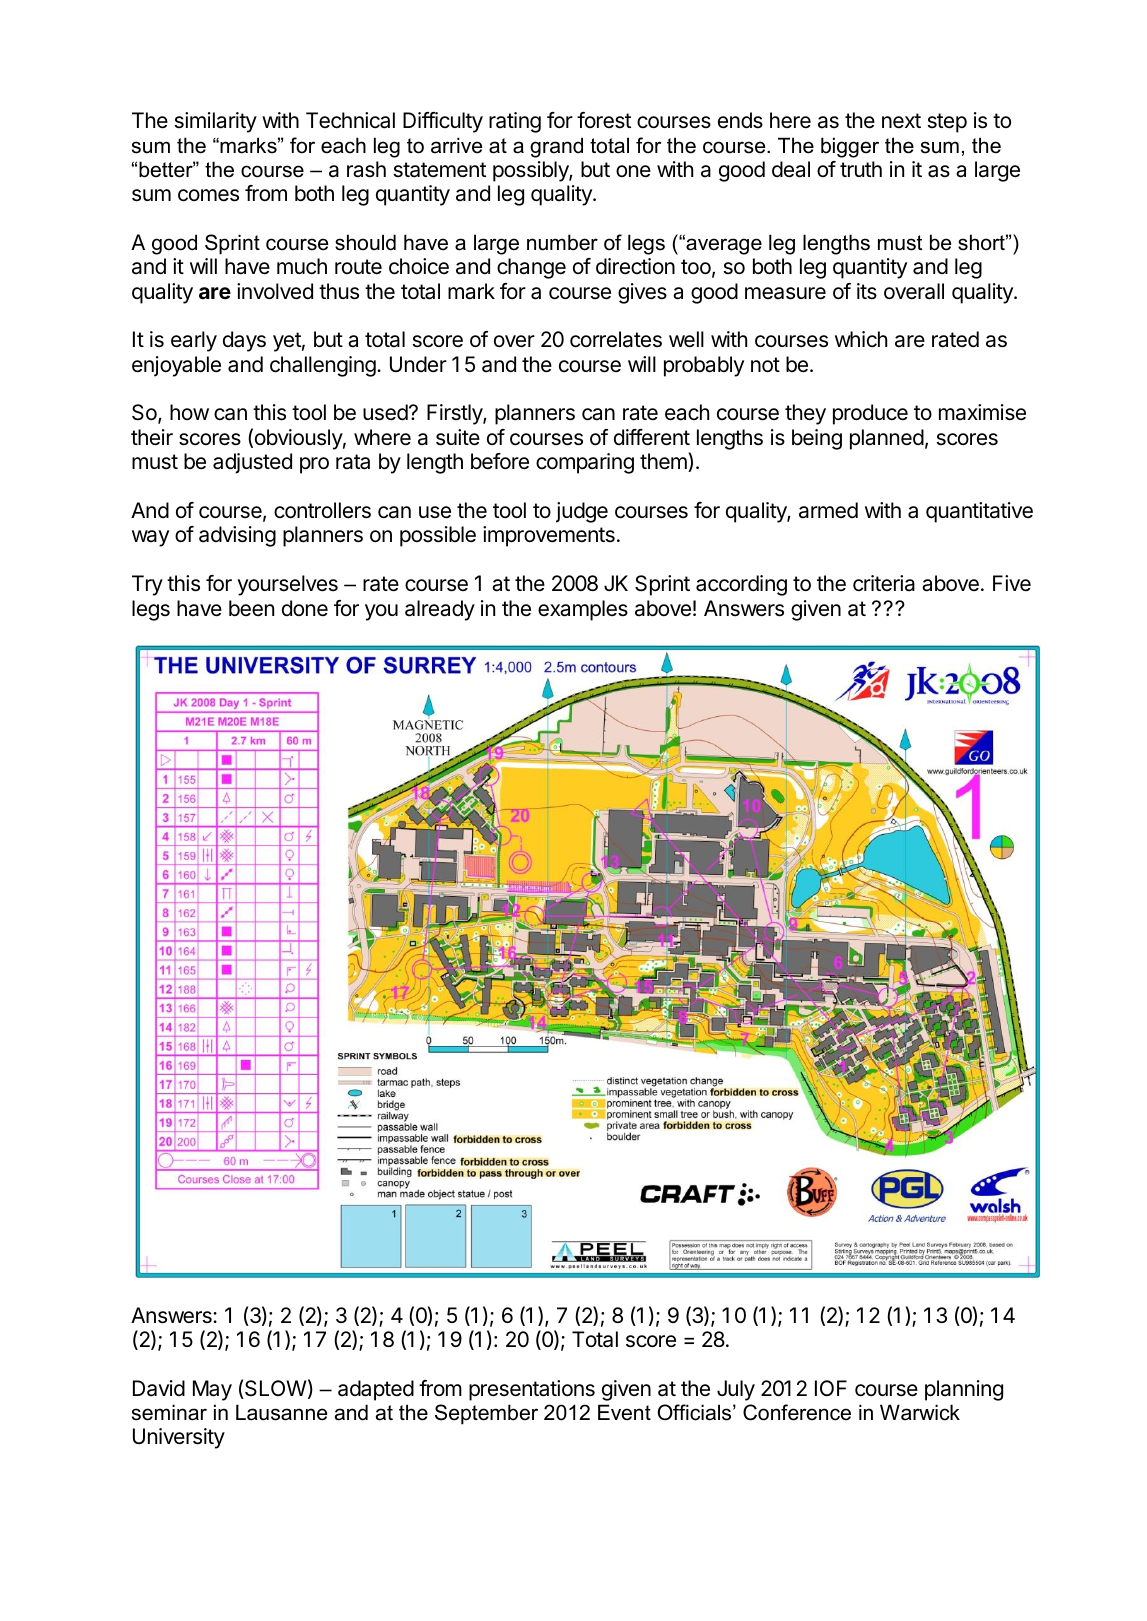 Image resolution: width=1147 pixels, height=1621 pixels. Describe the element at coordinates (274, 1389) in the document. I see `SLOW` at that location.
